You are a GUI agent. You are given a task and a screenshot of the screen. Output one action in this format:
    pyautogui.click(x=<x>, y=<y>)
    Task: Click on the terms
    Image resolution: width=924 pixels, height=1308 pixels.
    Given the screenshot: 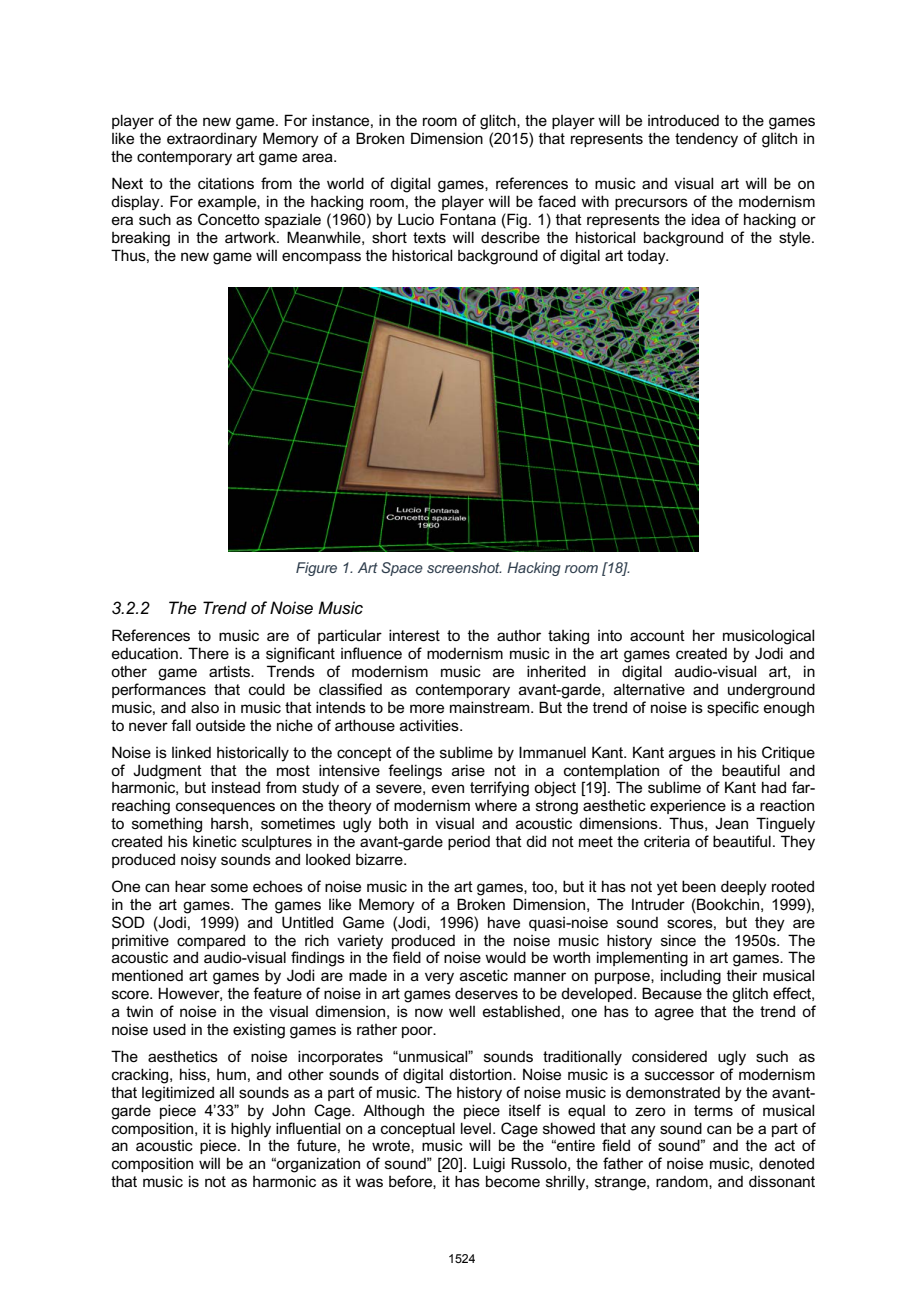 What is the action you would take?
    pyautogui.click(x=713, y=1110)
